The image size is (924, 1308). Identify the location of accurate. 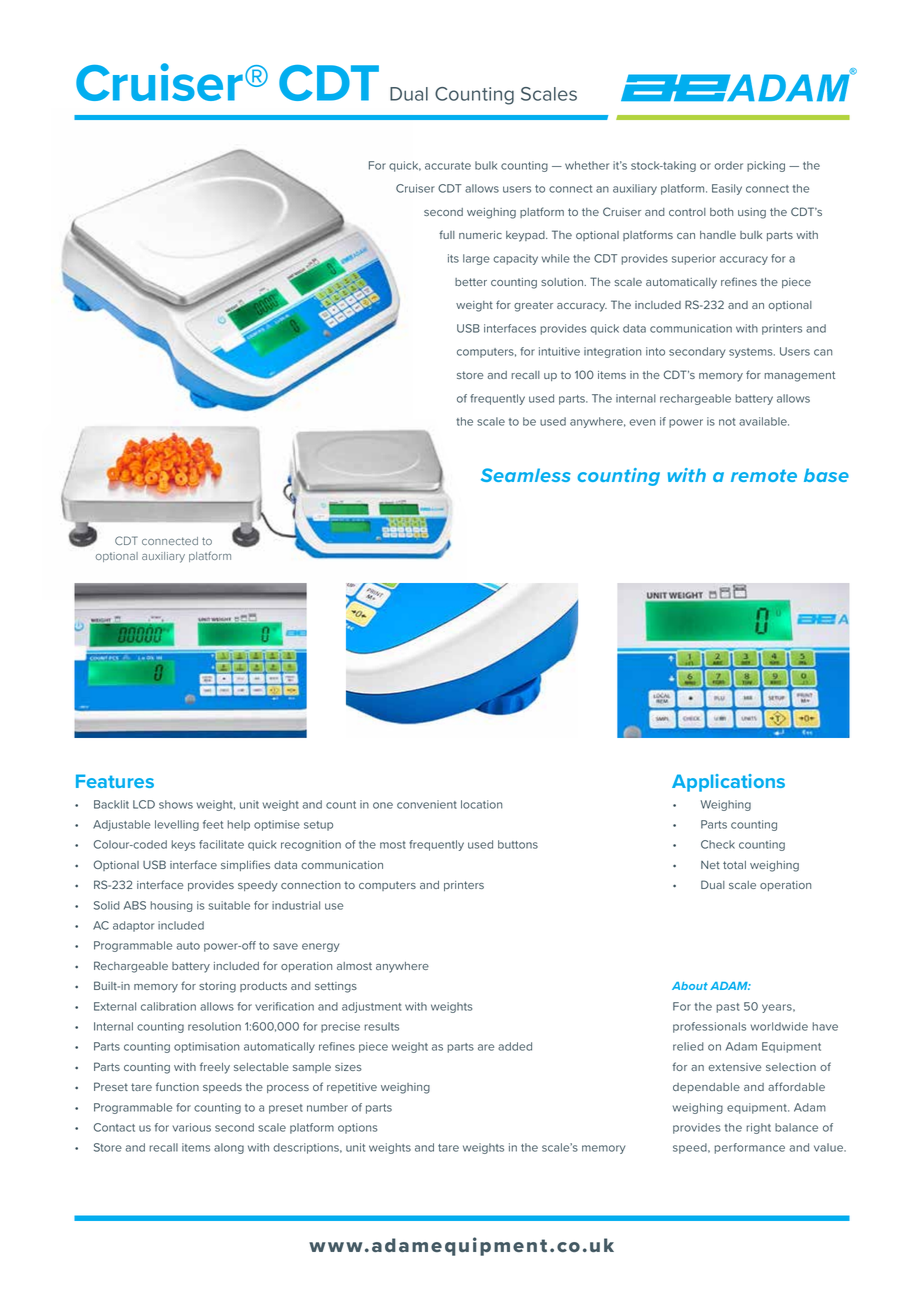
(448, 166).
